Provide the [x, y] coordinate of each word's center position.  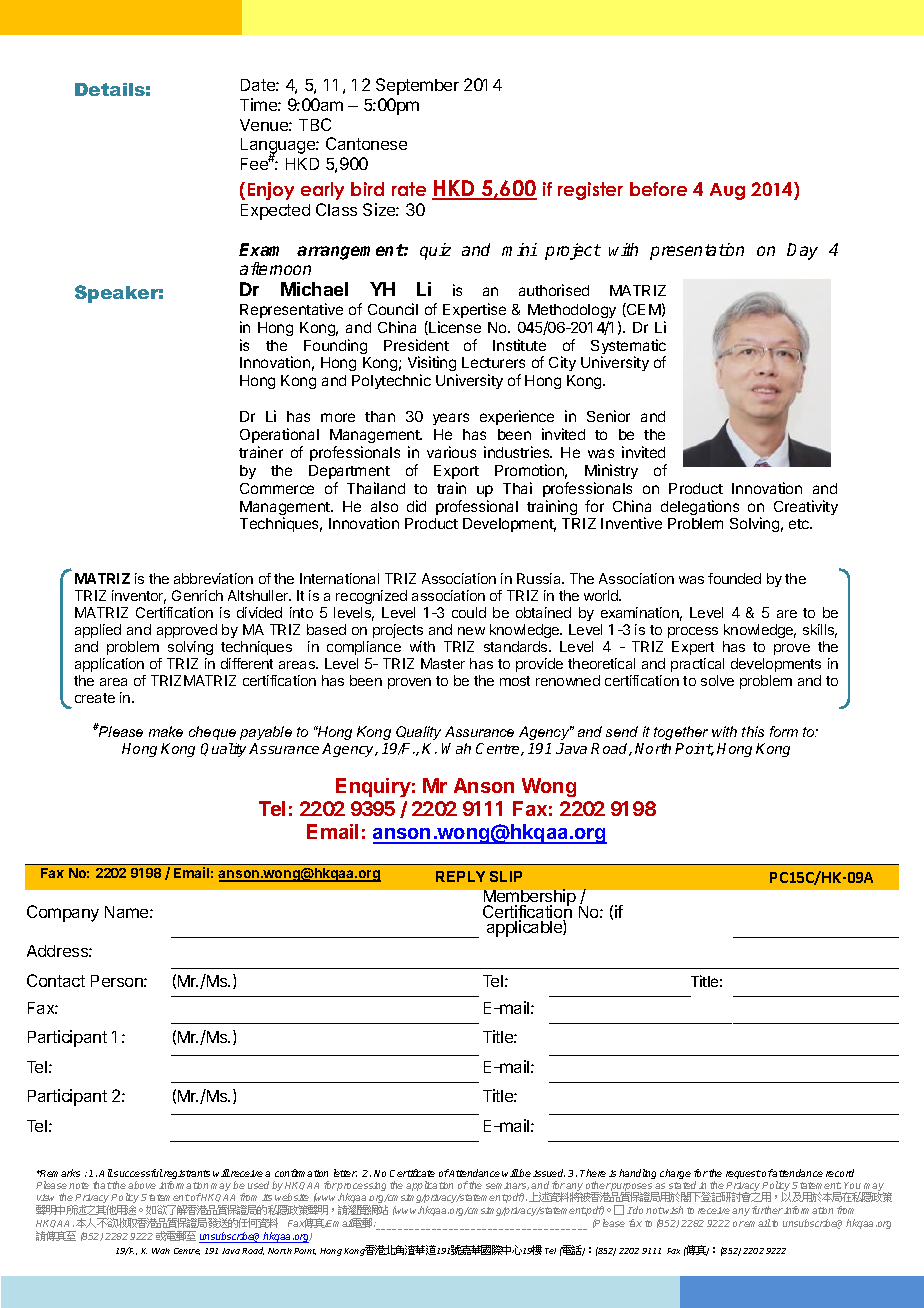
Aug [727, 191]
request [743, 1174]
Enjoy [271, 191]
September [417, 86]
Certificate [412, 1173]
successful [138, 1173]
